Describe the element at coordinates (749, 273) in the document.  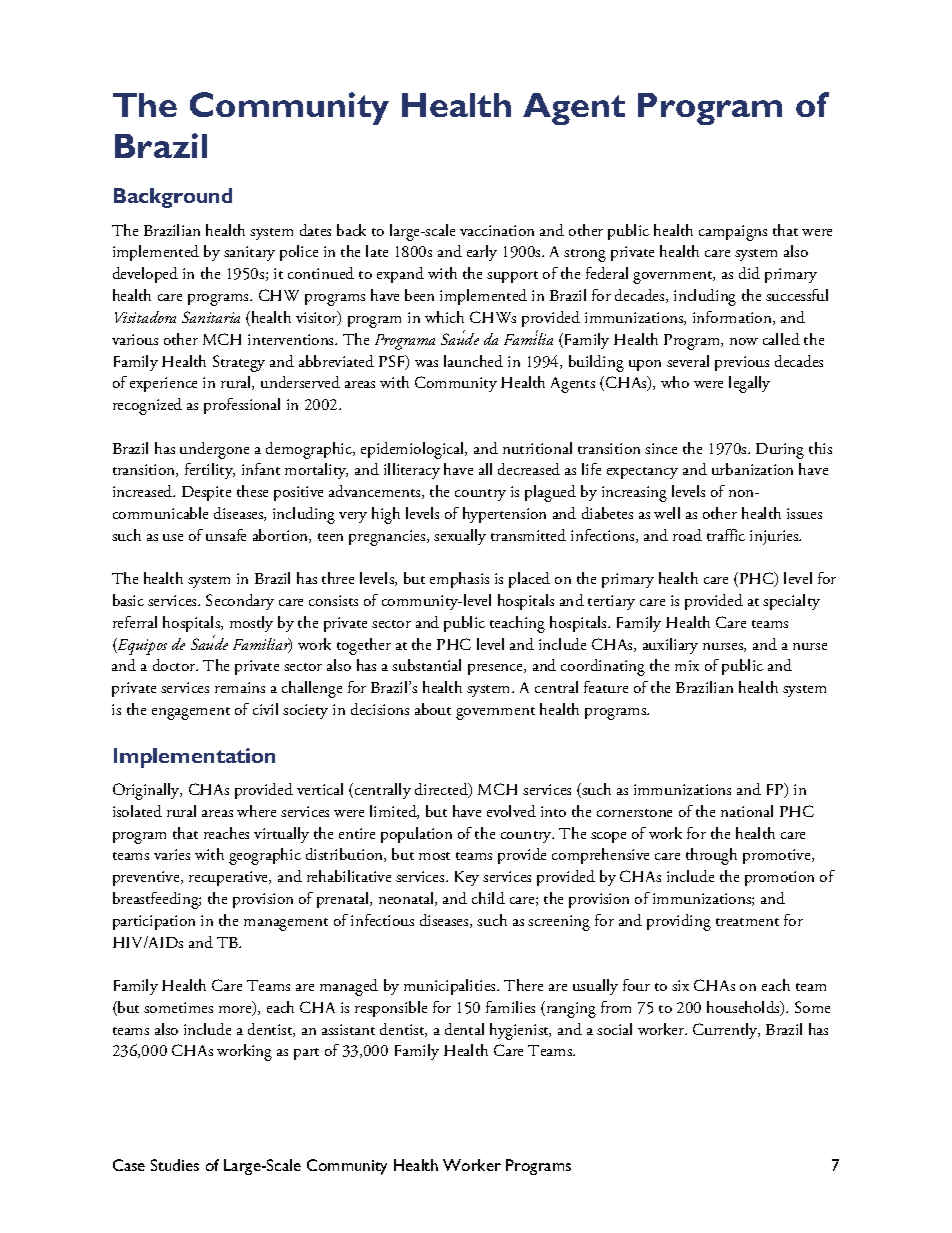
I see `did` at that location.
